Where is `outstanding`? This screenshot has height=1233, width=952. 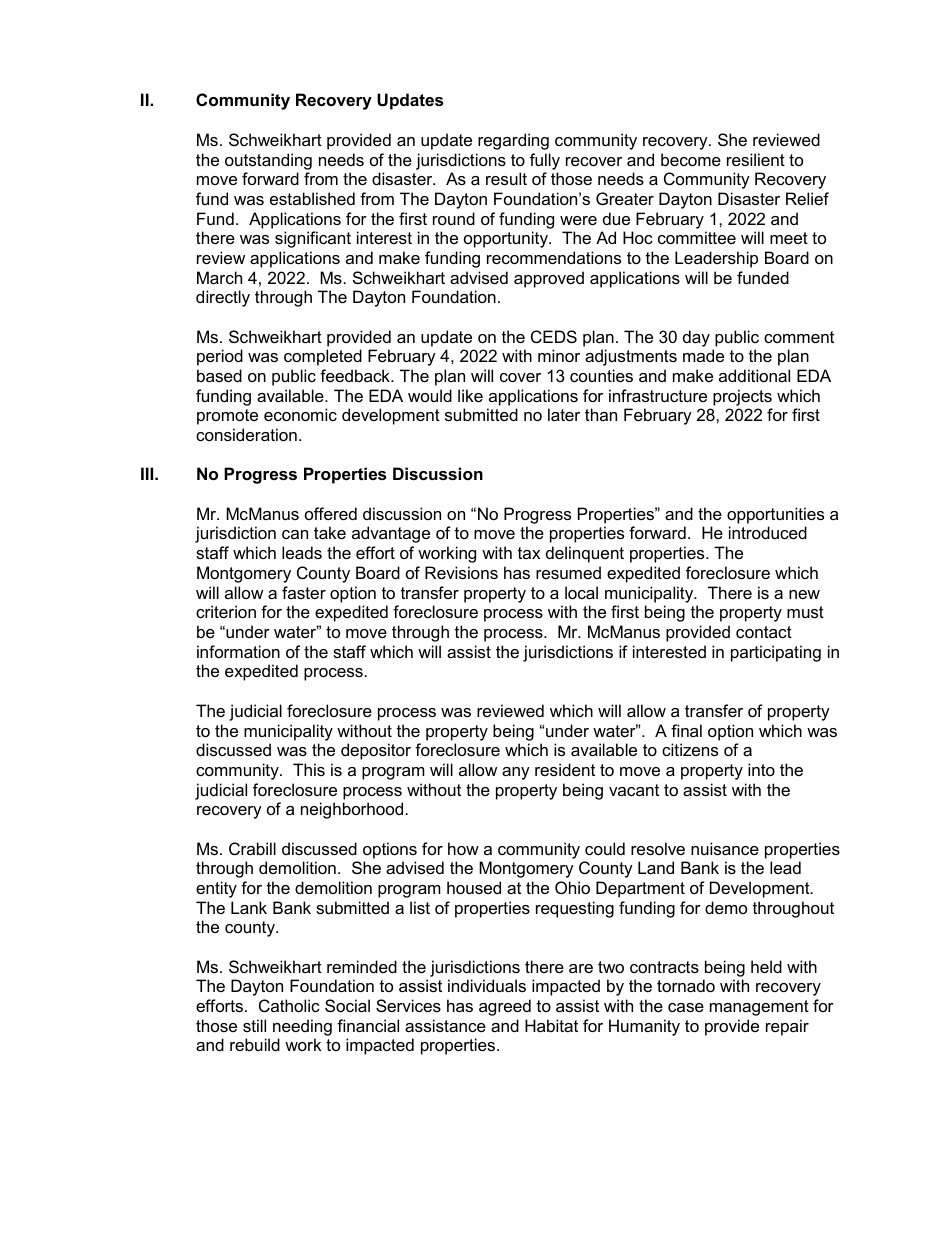 outstanding is located at coordinates (268, 161).
